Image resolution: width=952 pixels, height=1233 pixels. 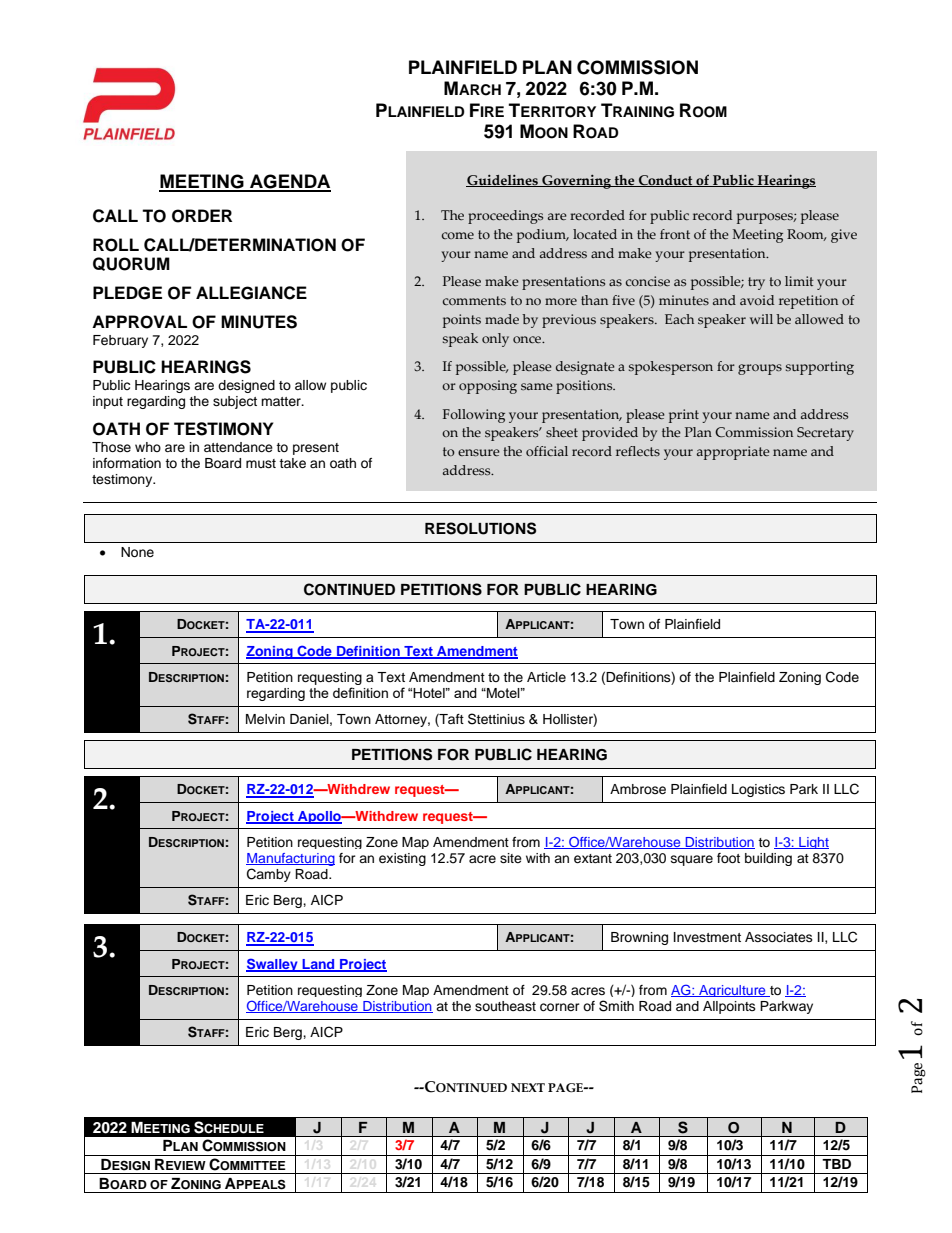 I want to click on Melvin, so click(x=265, y=719).
